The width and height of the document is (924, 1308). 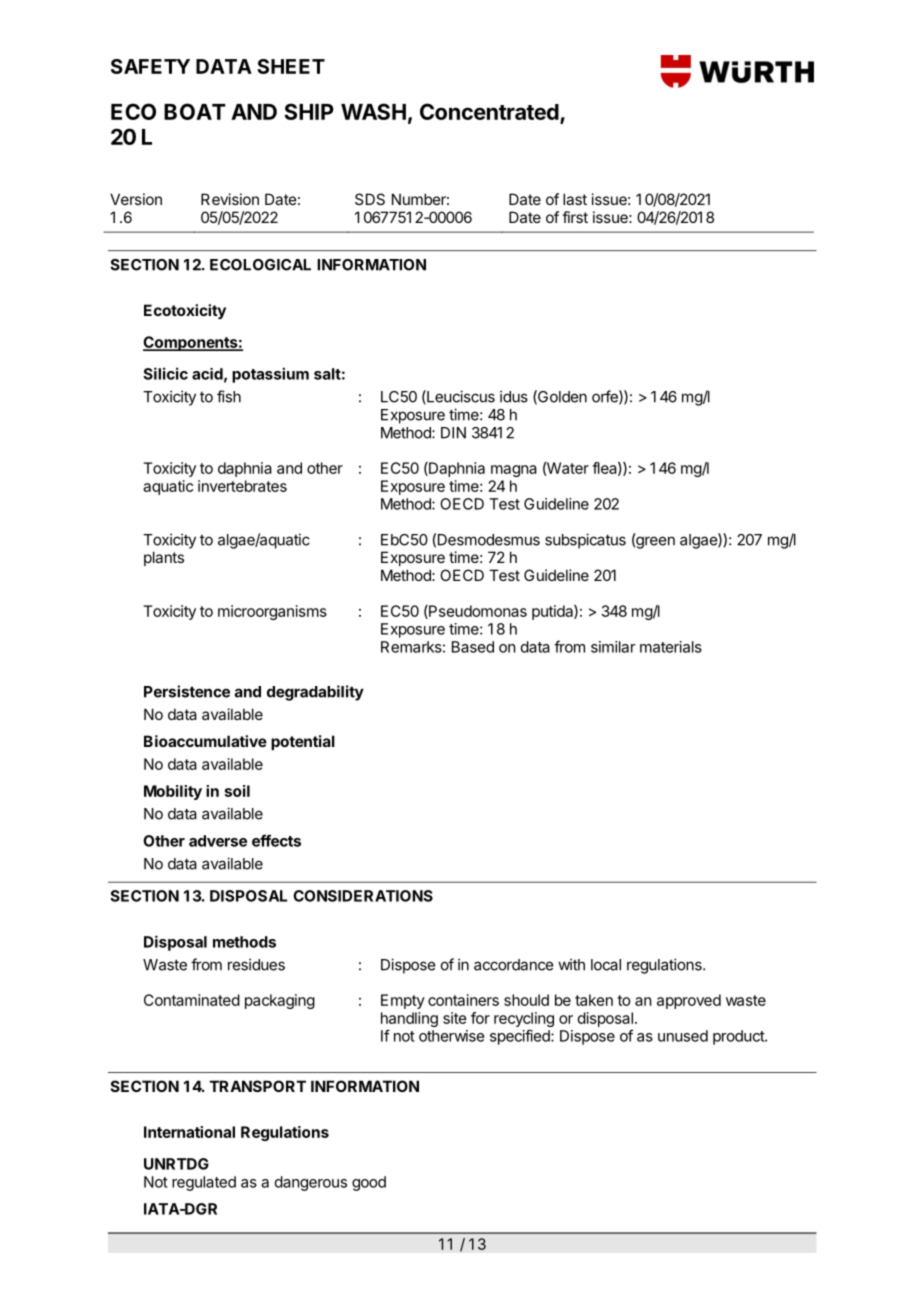 What do you see at coordinates (369, 1183) in the document?
I see `good` at bounding box center [369, 1183].
